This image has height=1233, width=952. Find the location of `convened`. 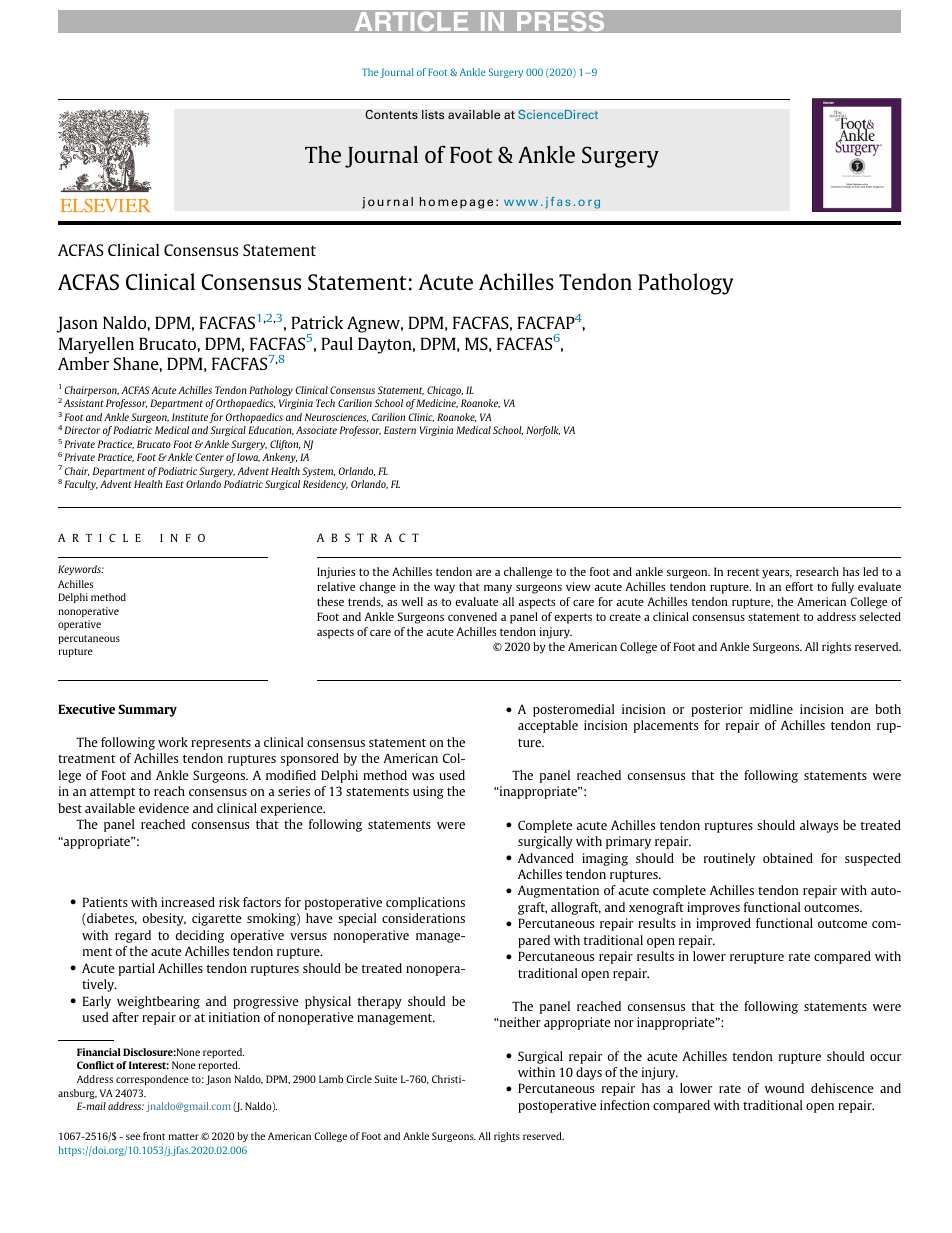

convened is located at coordinates (472, 616).
